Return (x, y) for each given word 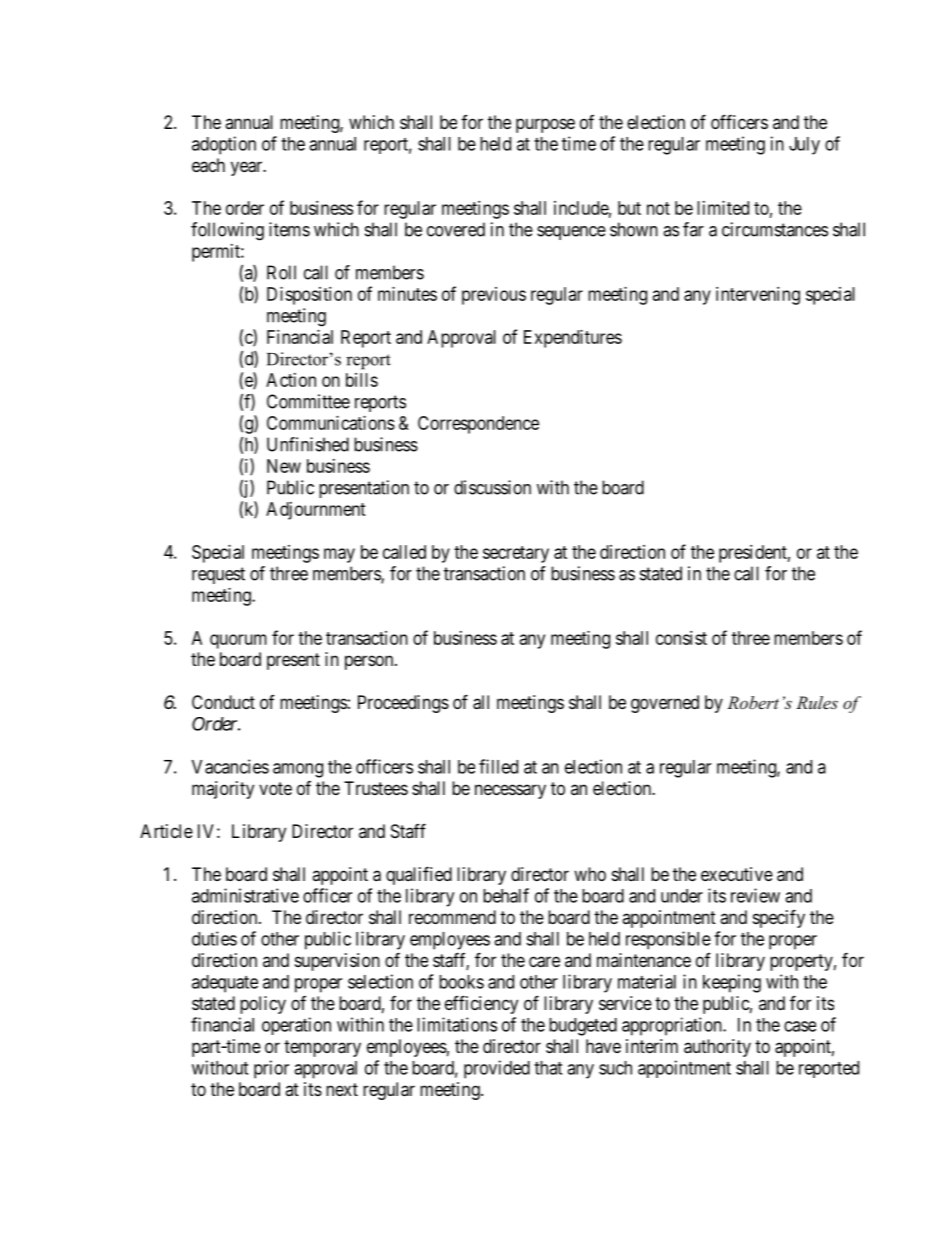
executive (737, 874)
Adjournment (316, 511)
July (804, 146)
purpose (545, 125)
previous (494, 296)
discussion (492, 487)
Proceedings (403, 704)
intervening (758, 296)
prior (271, 1069)
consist (681, 638)
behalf (506, 895)
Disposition (309, 296)
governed (665, 704)
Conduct (223, 702)
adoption (224, 145)
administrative (245, 895)
